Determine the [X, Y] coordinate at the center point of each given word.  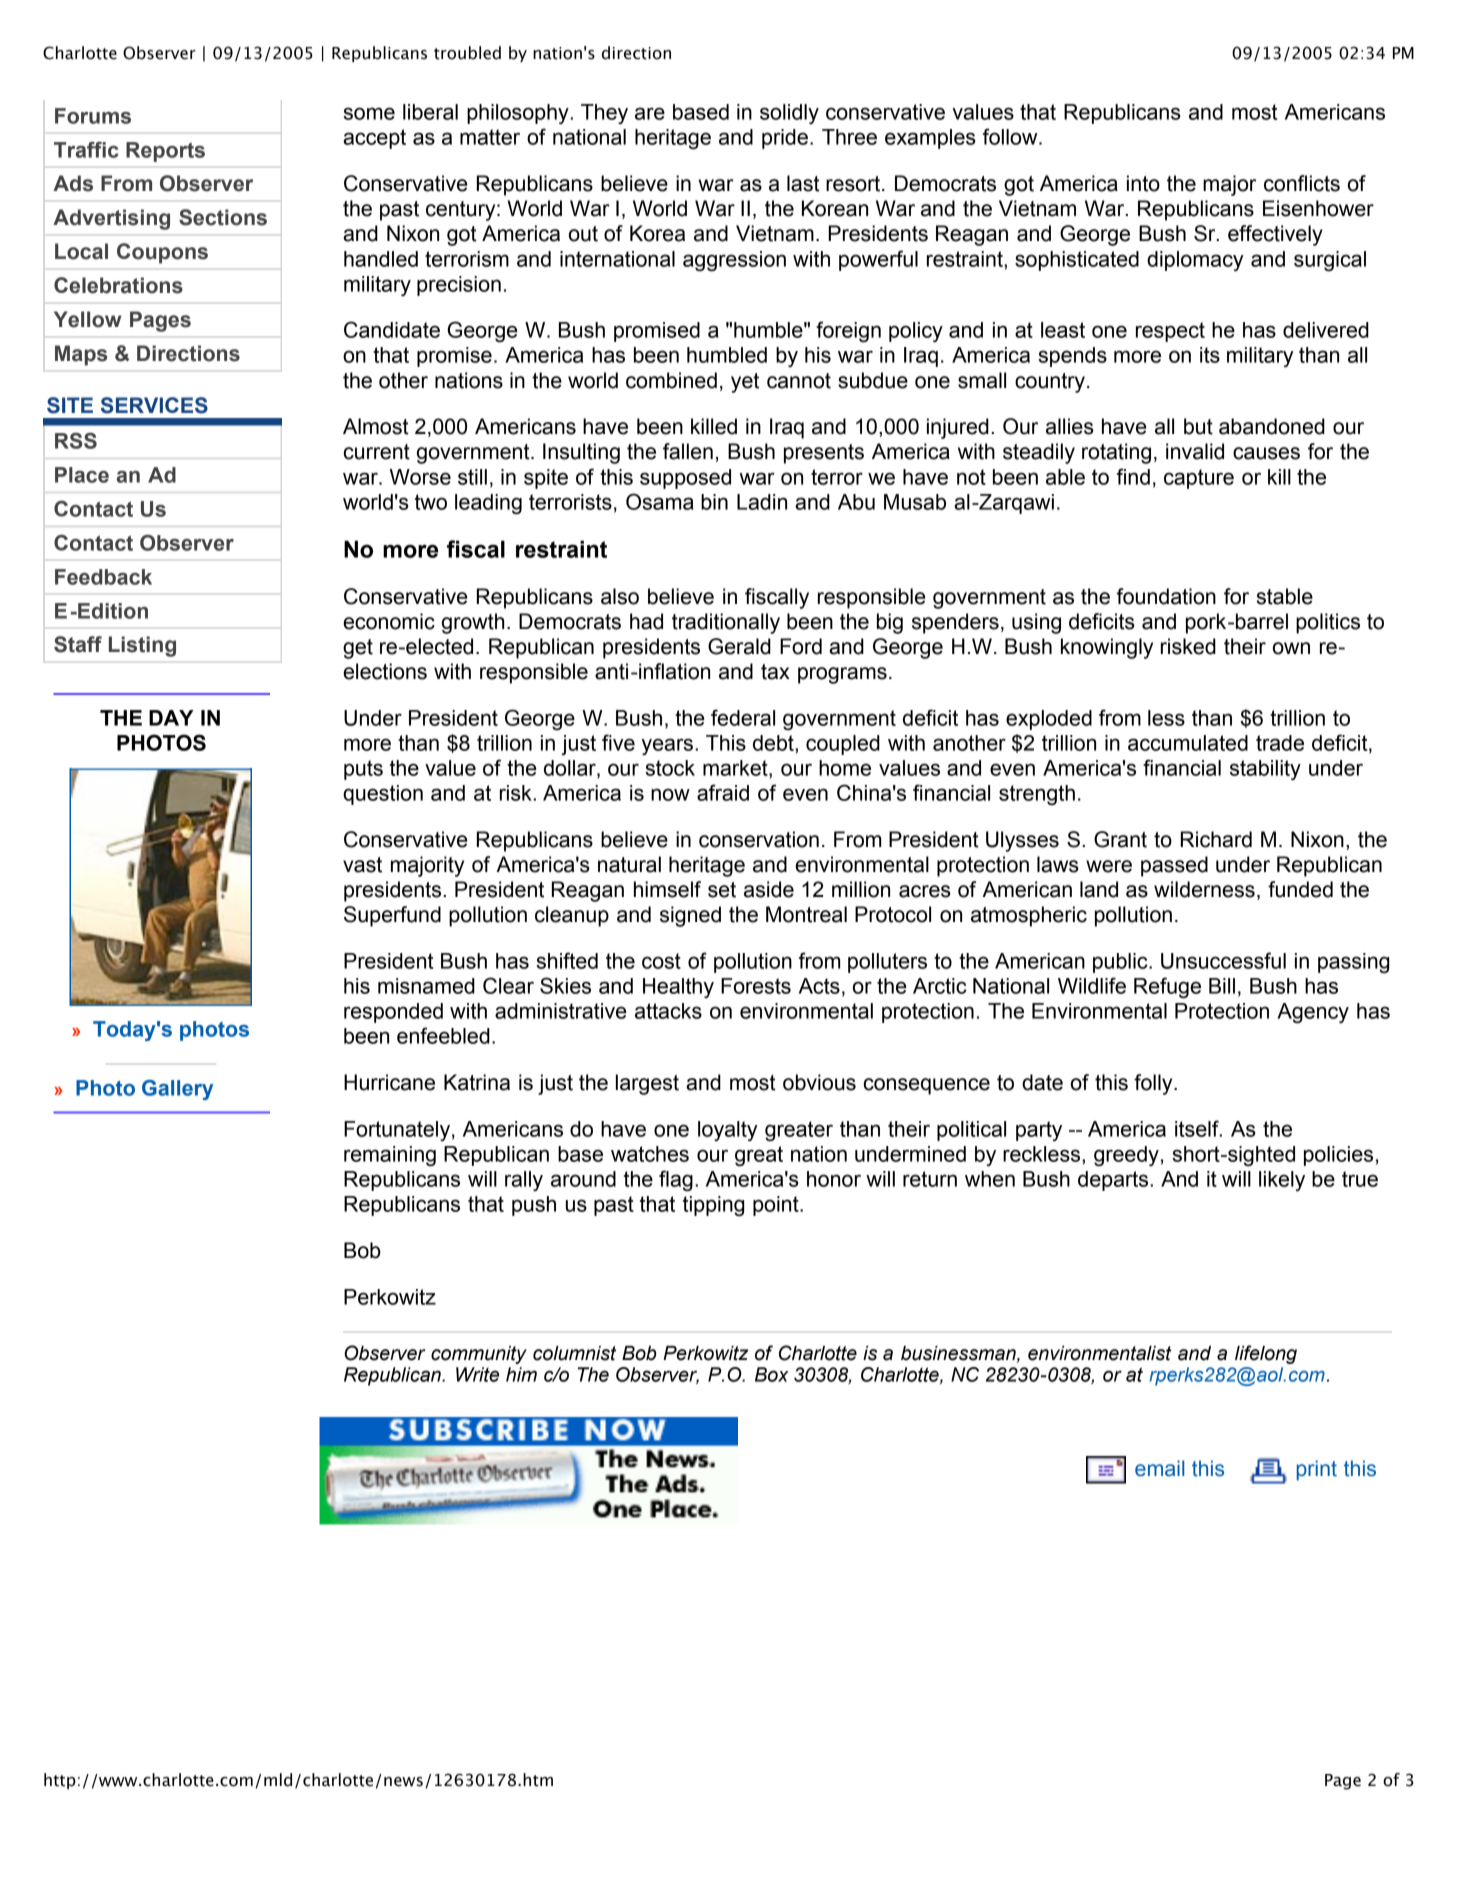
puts [363, 770]
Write [477, 1374]
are [650, 113]
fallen [688, 451]
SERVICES [154, 405]
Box [772, 1374]
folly [1154, 1084]
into [1143, 183]
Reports [165, 152]
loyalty [728, 1131]
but [1198, 426]
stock [670, 768]
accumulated [1188, 743]
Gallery [177, 1090]
